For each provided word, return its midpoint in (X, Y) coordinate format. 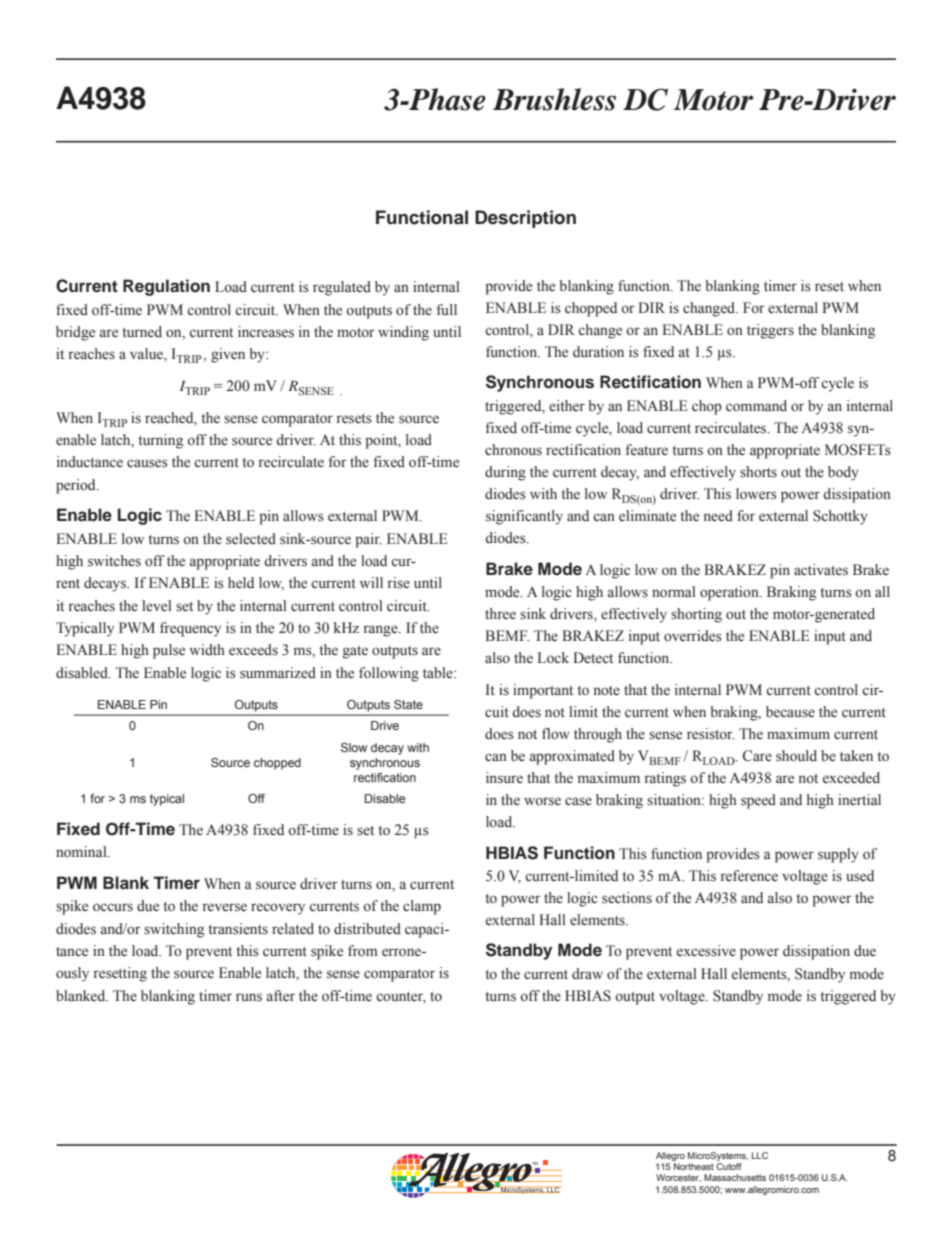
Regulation (166, 287)
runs (249, 997)
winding (403, 333)
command (756, 406)
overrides (693, 636)
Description (525, 219)
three (500, 613)
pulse (169, 651)
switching (174, 930)
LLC (760, 1155)
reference (749, 876)
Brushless (554, 99)
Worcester (678, 1178)
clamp (422, 907)
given (228, 355)
